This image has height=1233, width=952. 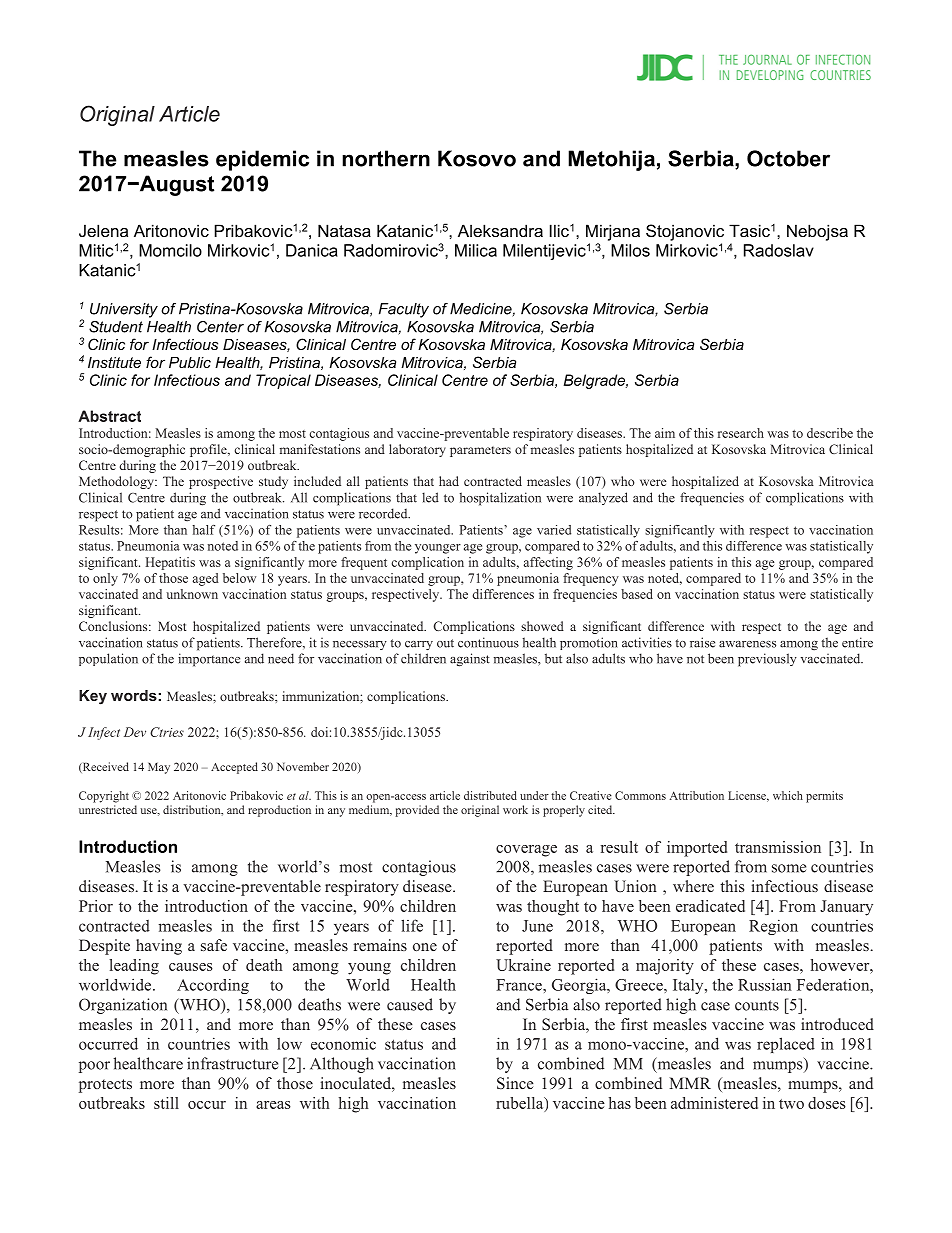 What do you see at coordinates (262, 160) in the image?
I see `epidemic` at bounding box center [262, 160].
